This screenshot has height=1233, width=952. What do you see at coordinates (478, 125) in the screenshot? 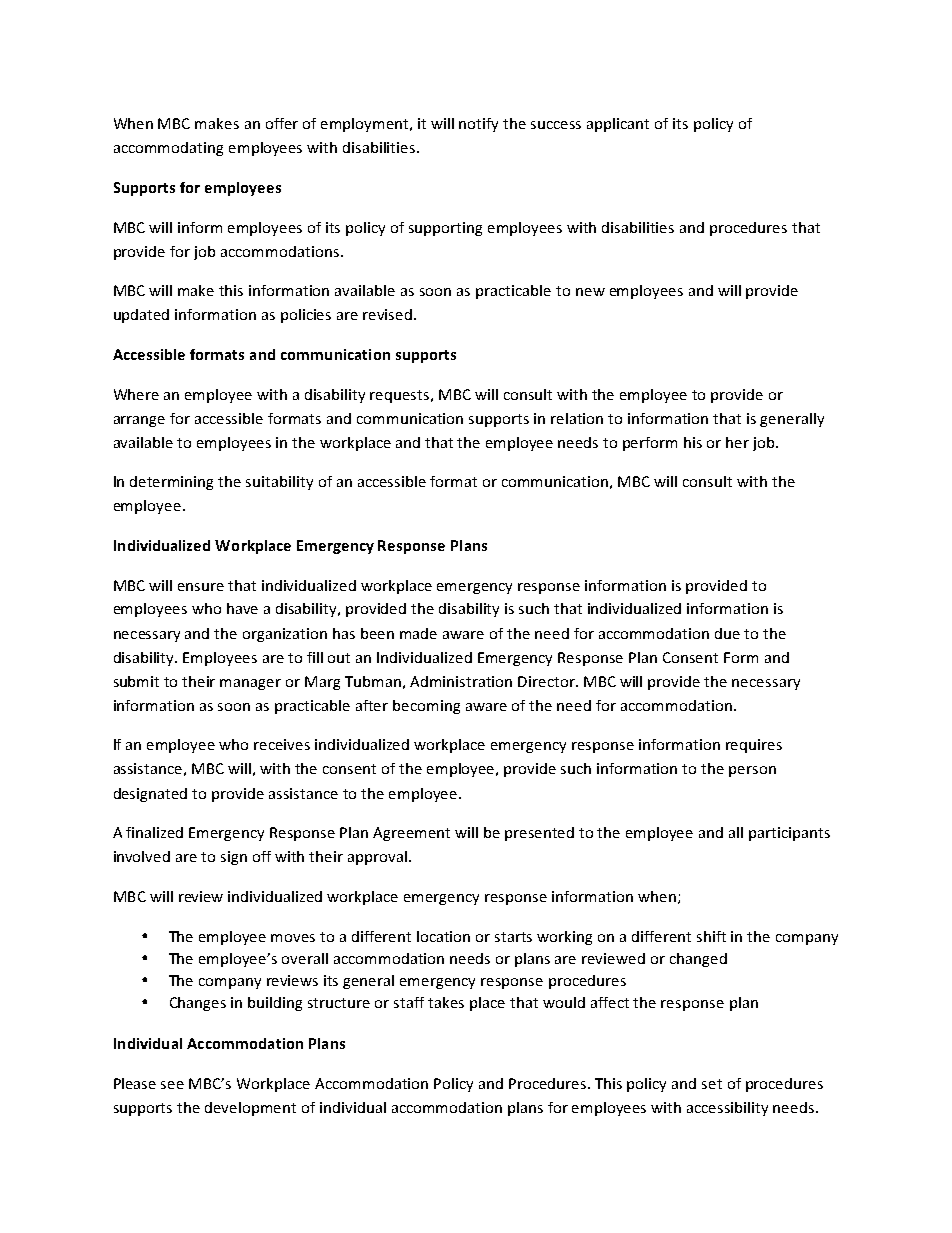
I see `notify` at bounding box center [478, 125].
